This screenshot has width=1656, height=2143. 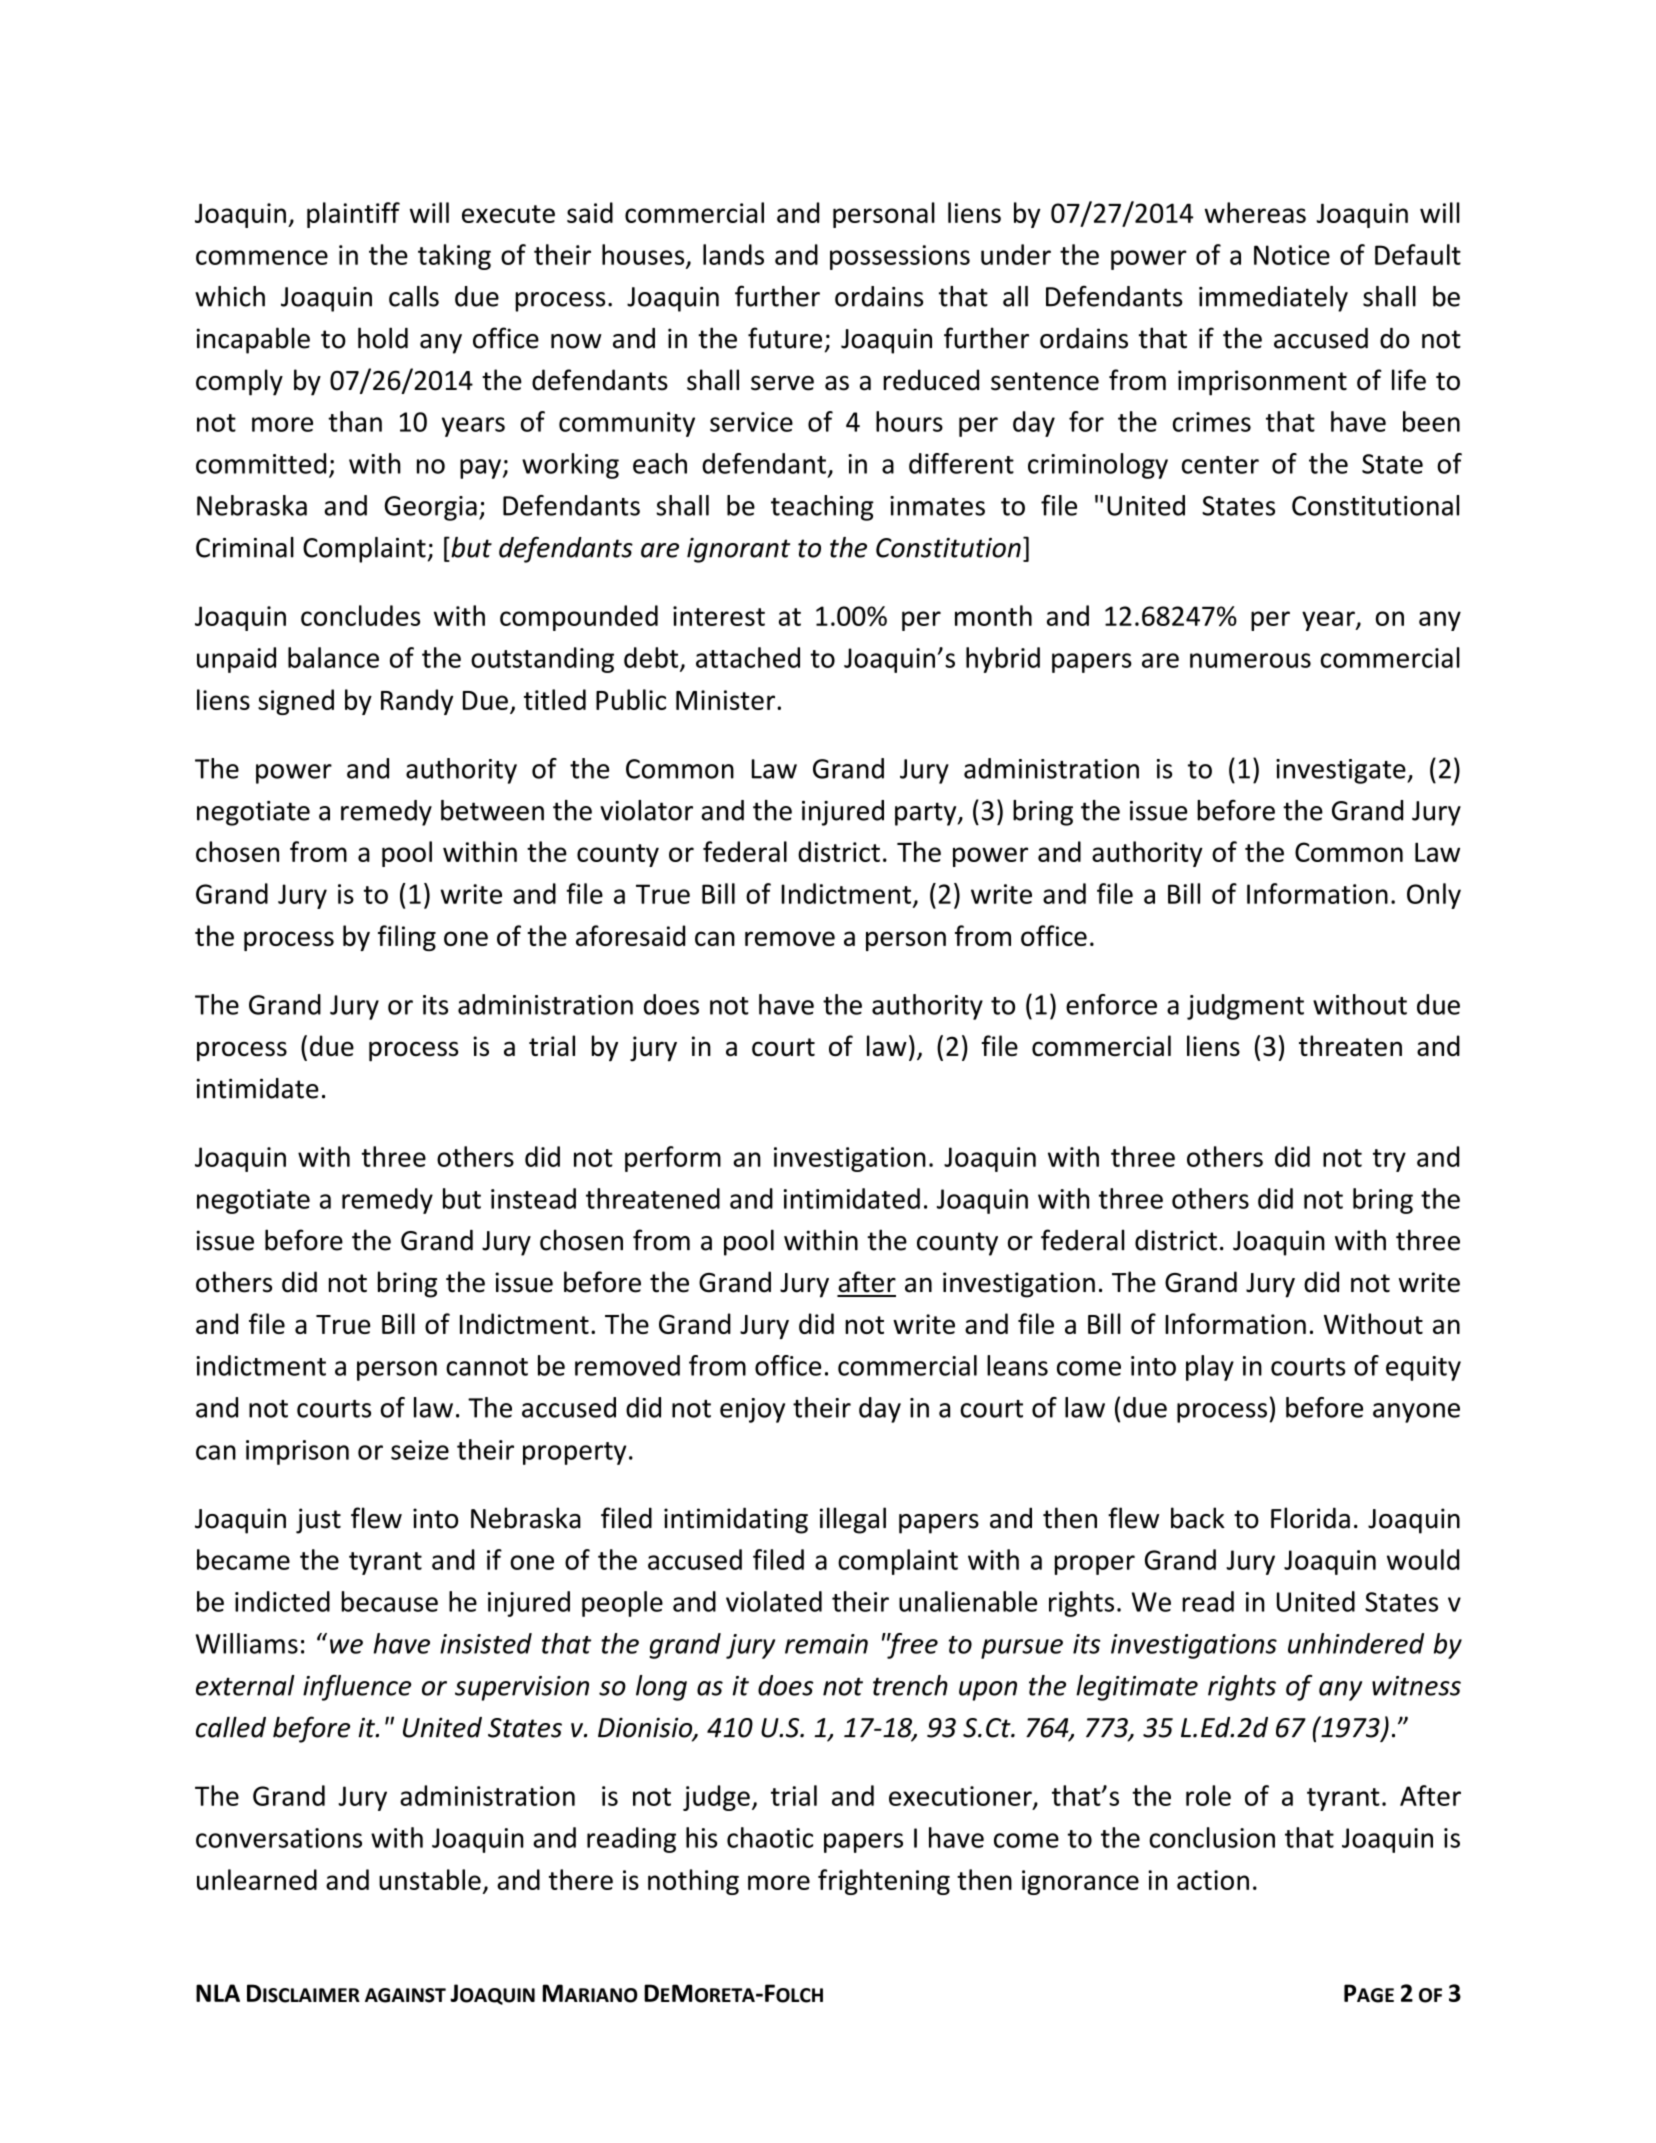 What do you see at coordinates (420, 1450) in the screenshot?
I see `seize` at bounding box center [420, 1450].
